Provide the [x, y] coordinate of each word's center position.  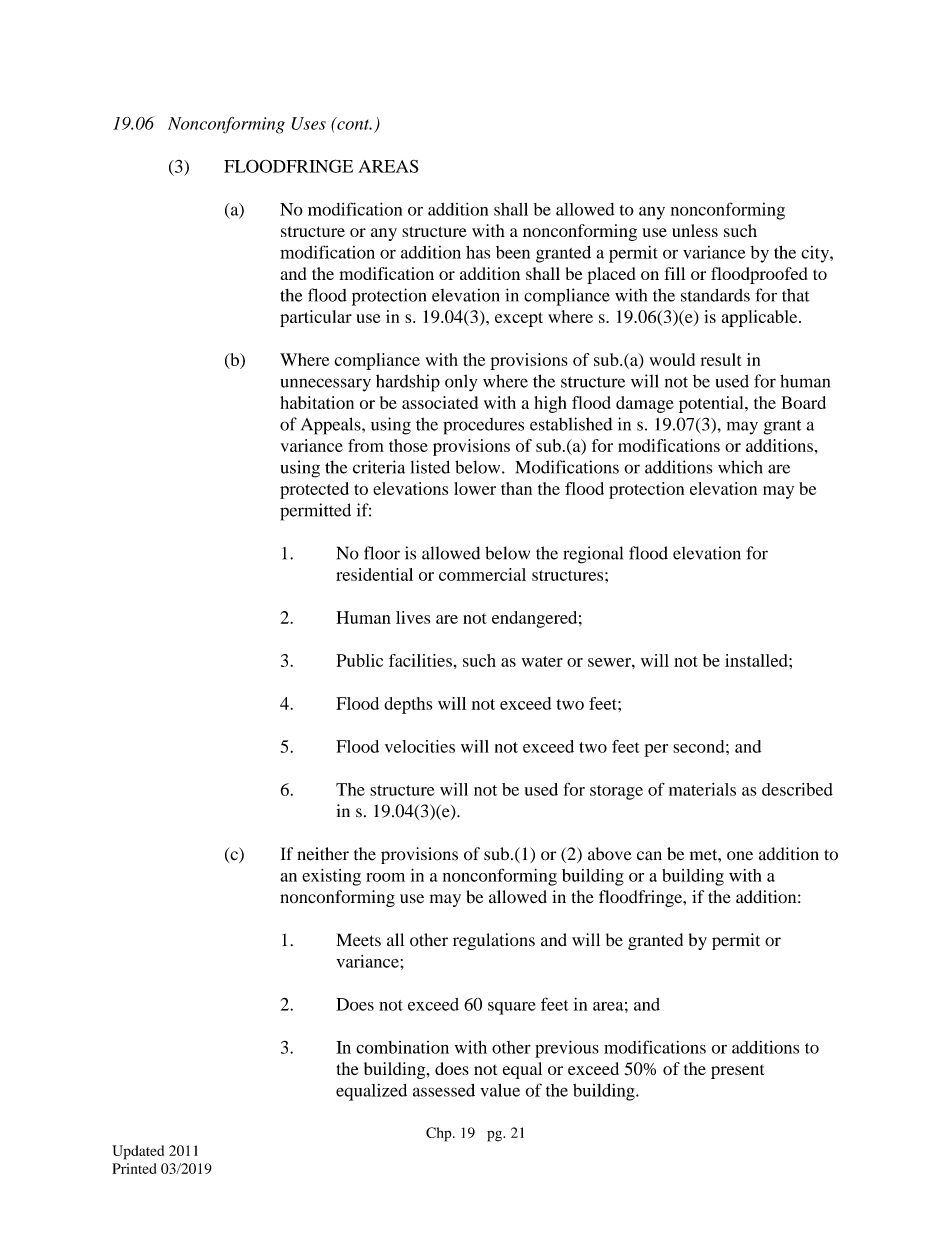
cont [353, 123]
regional [593, 555]
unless [695, 230]
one [740, 856]
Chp [440, 1134]
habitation [317, 402]
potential [712, 404]
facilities [420, 660]
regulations [494, 941]
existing [331, 877]
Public [359, 660]
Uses [308, 123]
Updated [138, 1152]
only [461, 383]
